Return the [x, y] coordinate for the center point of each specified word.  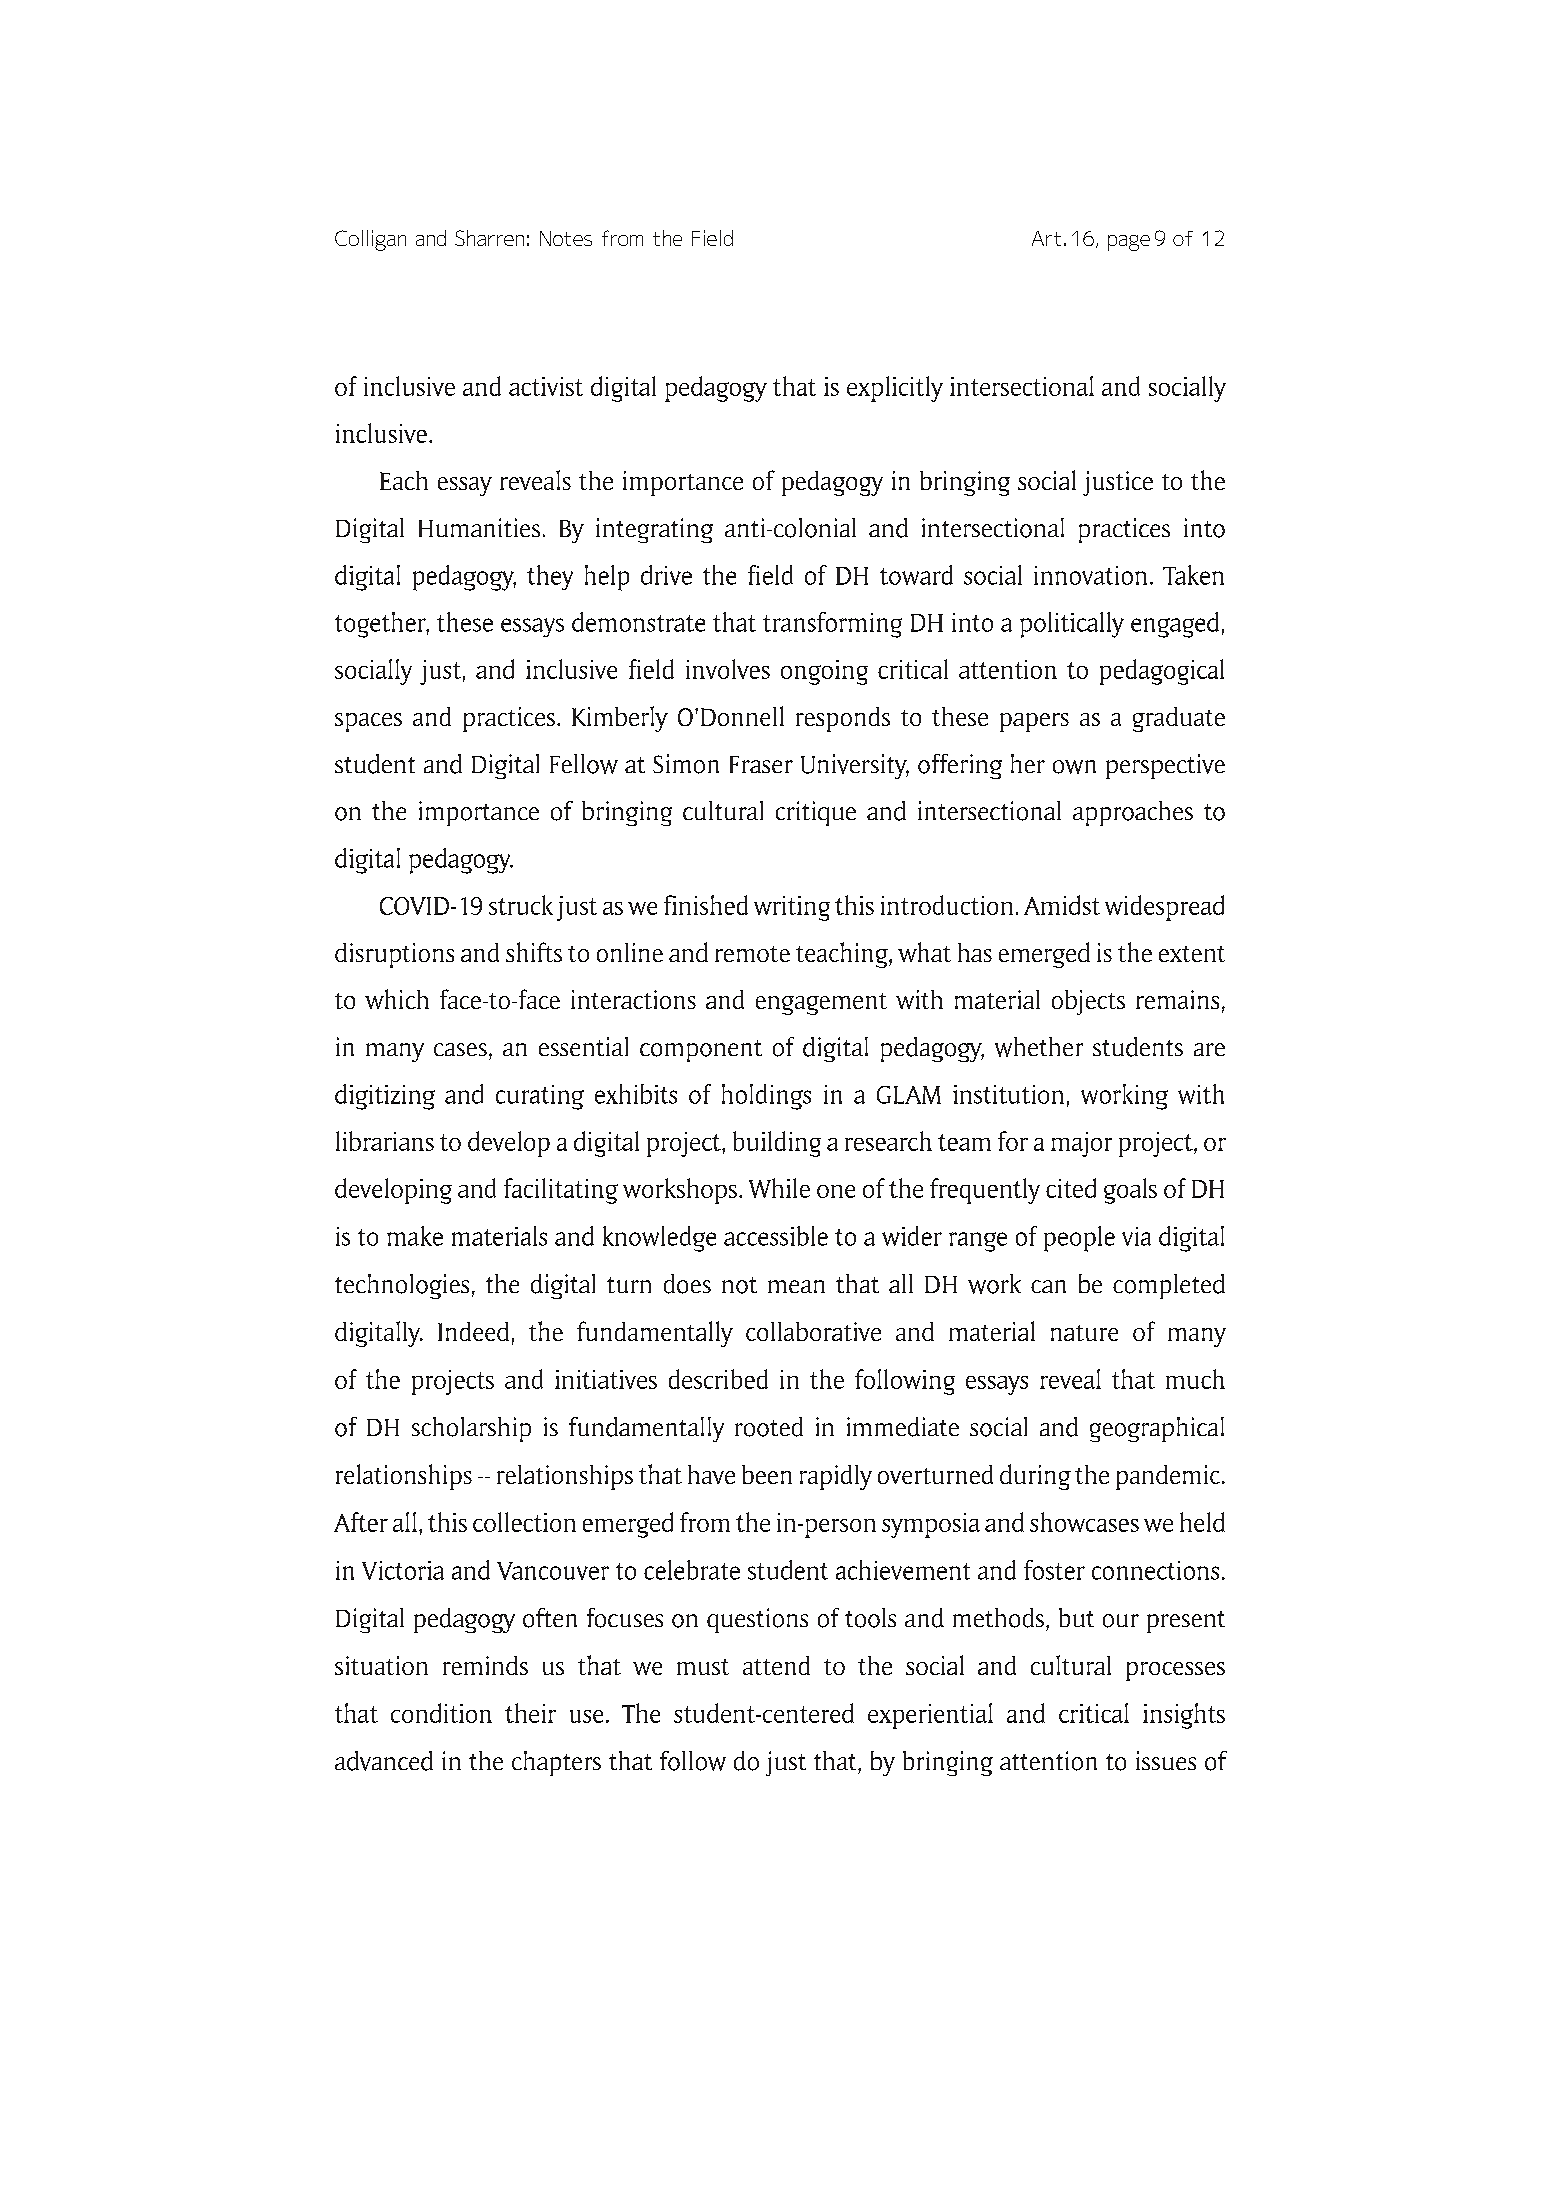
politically [1072, 625]
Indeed [473, 1331]
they [550, 577]
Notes [566, 238]
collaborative [813, 1331]
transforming [832, 625]
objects [1088, 1002]
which [397, 999]
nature [1084, 1333]
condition [441, 1713]
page [1129, 243]
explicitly [895, 389]
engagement [821, 1004]
